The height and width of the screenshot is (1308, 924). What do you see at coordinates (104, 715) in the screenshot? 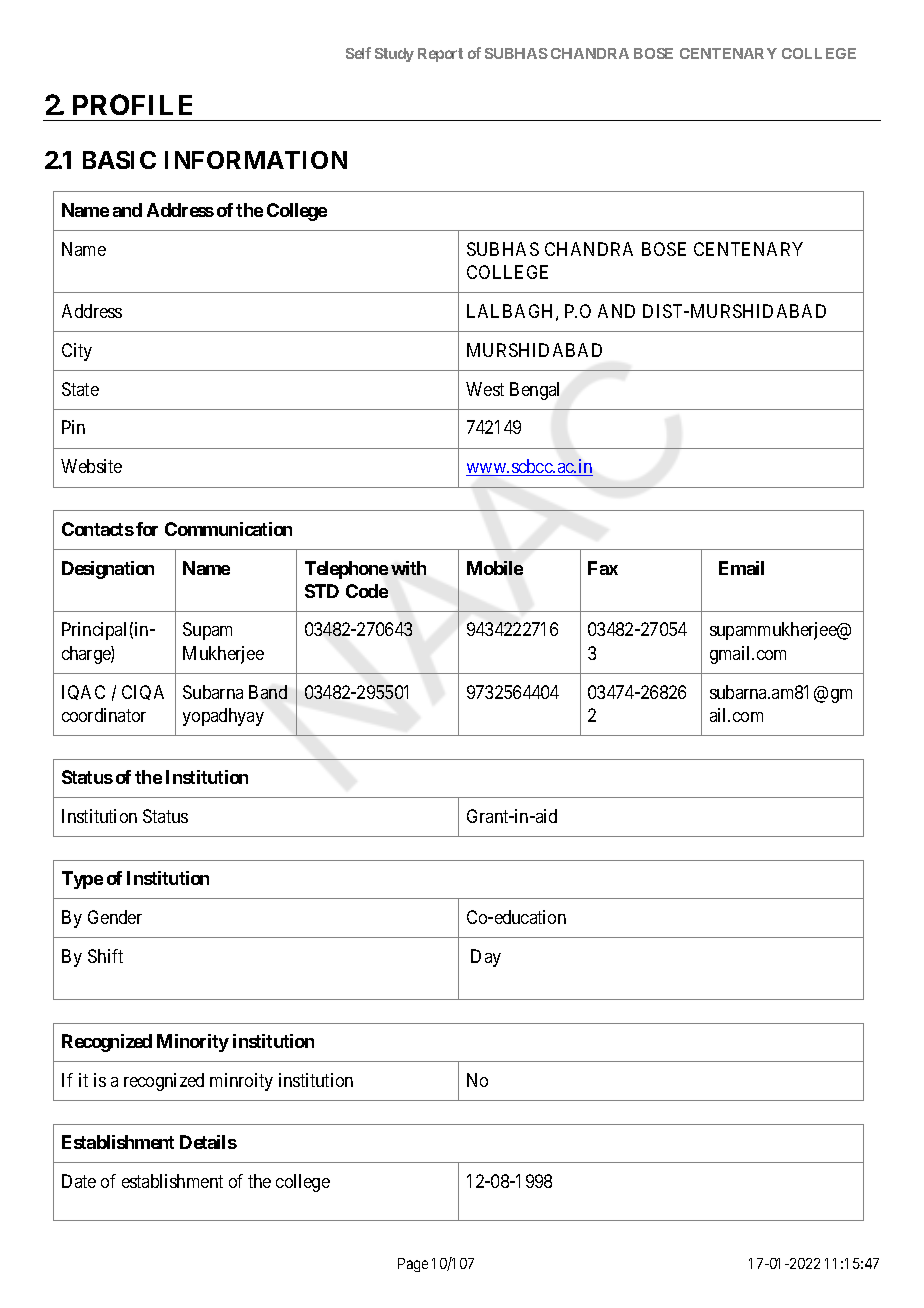
I see `coordinator` at bounding box center [104, 715].
